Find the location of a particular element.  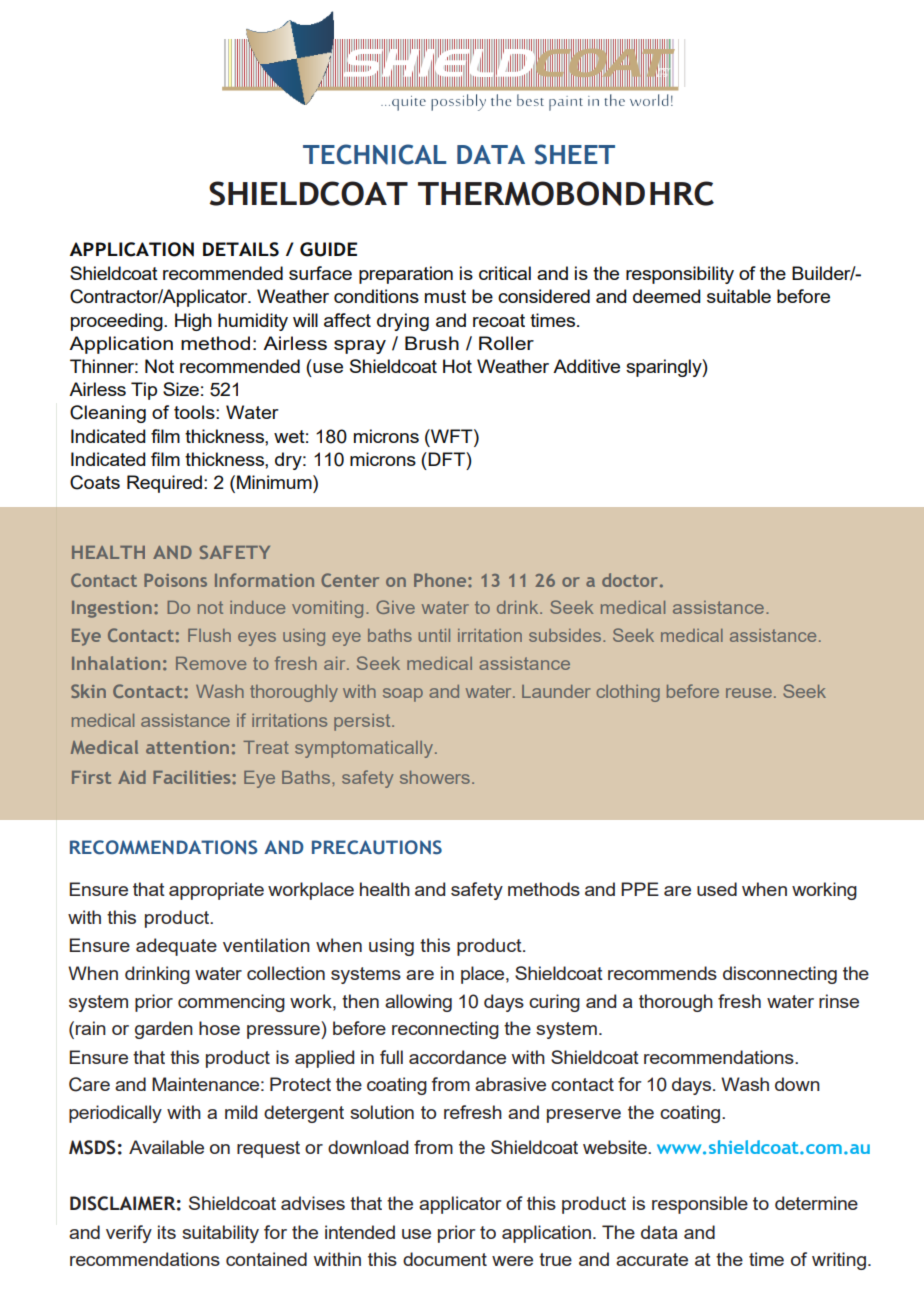

responsible is located at coordinates (700, 1205).
